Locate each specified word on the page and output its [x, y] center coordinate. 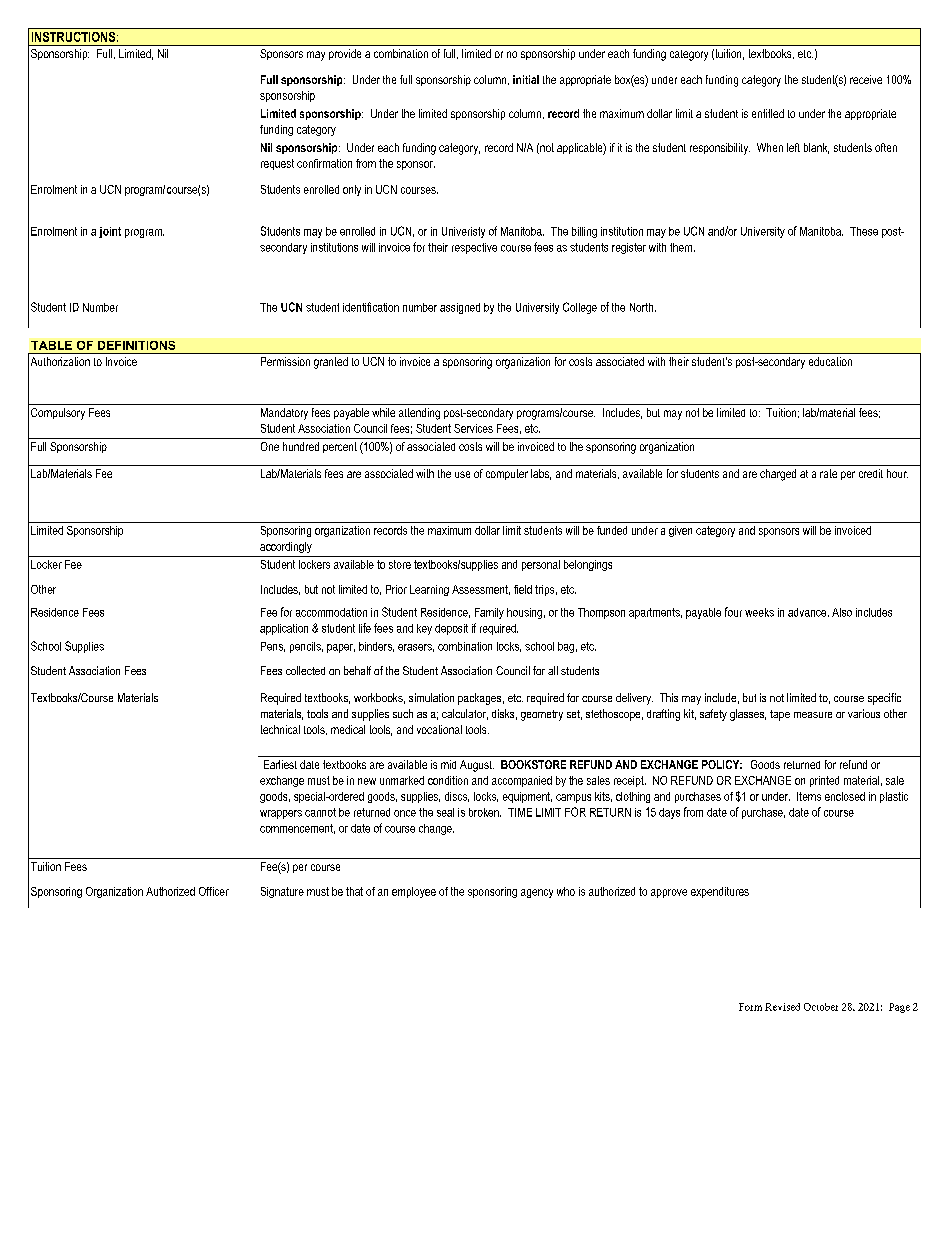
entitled [768, 113]
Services [473, 428]
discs [457, 797]
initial [526, 79]
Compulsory [58, 414]
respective [474, 248]
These [864, 231]
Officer [214, 891]
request [277, 164]
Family [489, 613]
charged [778, 475]
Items [809, 796]
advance [808, 612]
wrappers [281, 814]
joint [110, 232]
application [284, 629]
